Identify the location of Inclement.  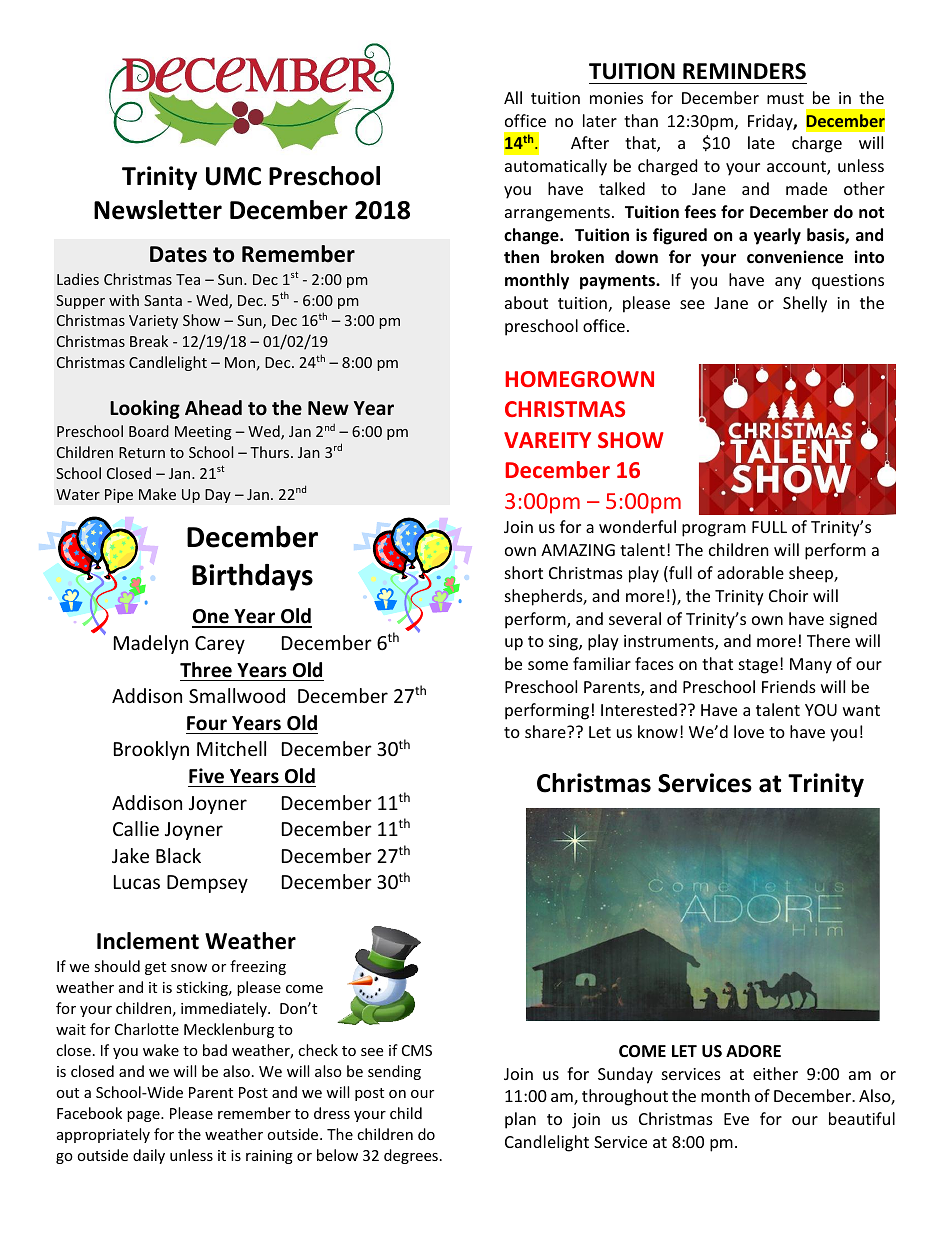
(148, 941).
